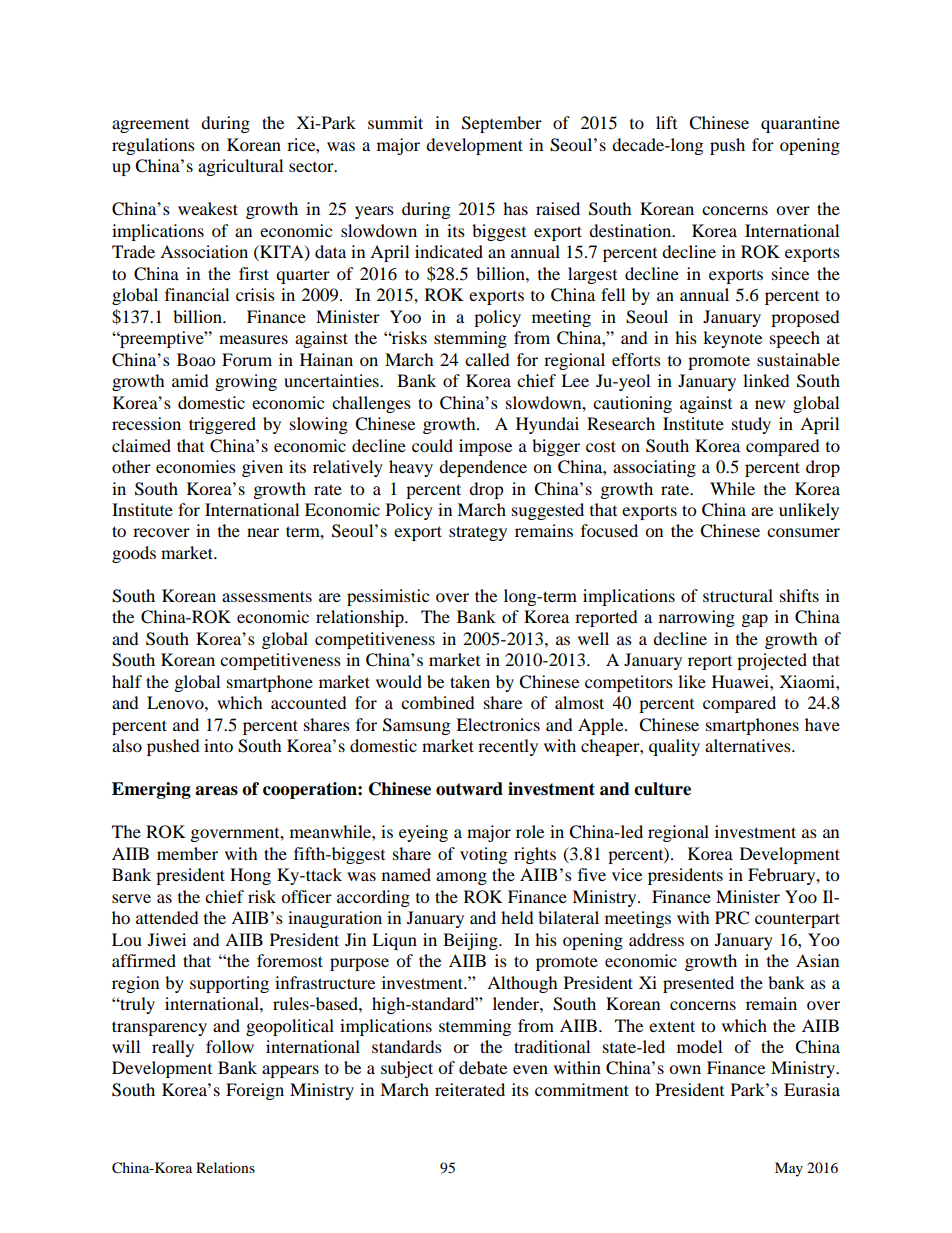 The image size is (952, 1233). Describe the element at coordinates (470, 681) in the image. I see `taken` at that location.
